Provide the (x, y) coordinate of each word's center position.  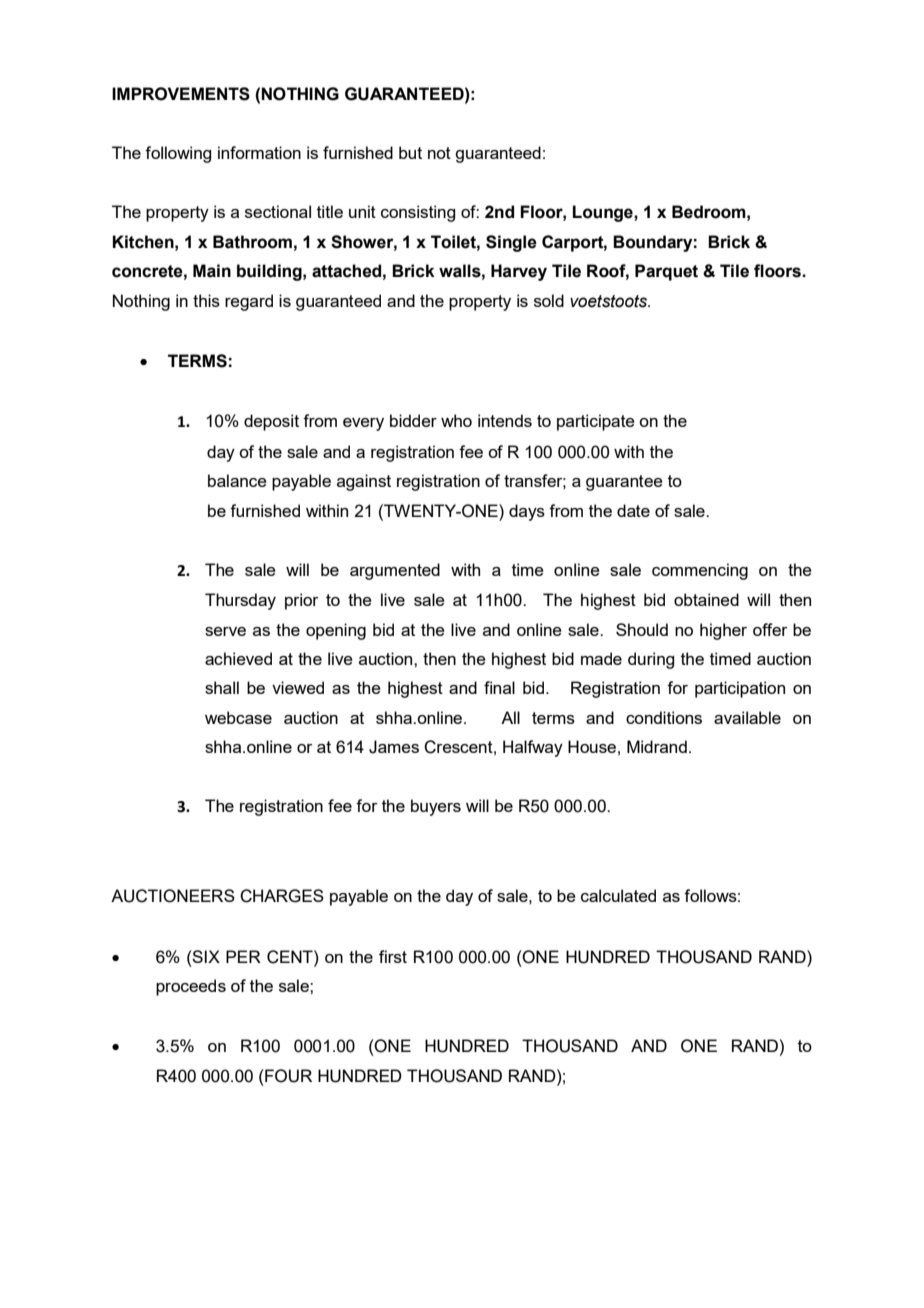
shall (222, 687)
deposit (271, 422)
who (456, 420)
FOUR (287, 1076)
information (259, 152)
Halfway (533, 748)
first (393, 956)
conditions (664, 717)
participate (596, 422)
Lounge (604, 213)
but (410, 152)
